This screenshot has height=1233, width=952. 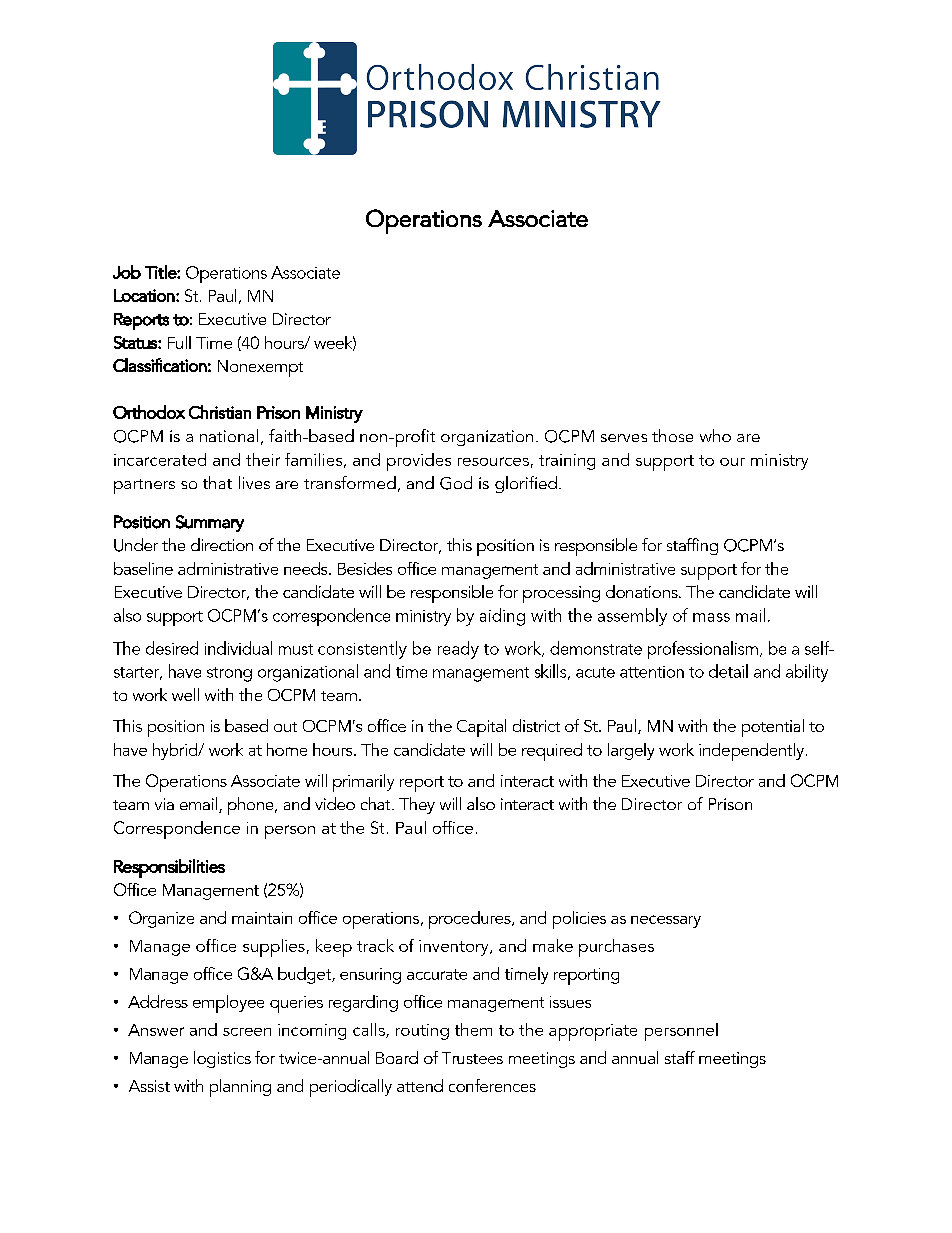 I want to click on Trustees, so click(x=472, y=1058).
